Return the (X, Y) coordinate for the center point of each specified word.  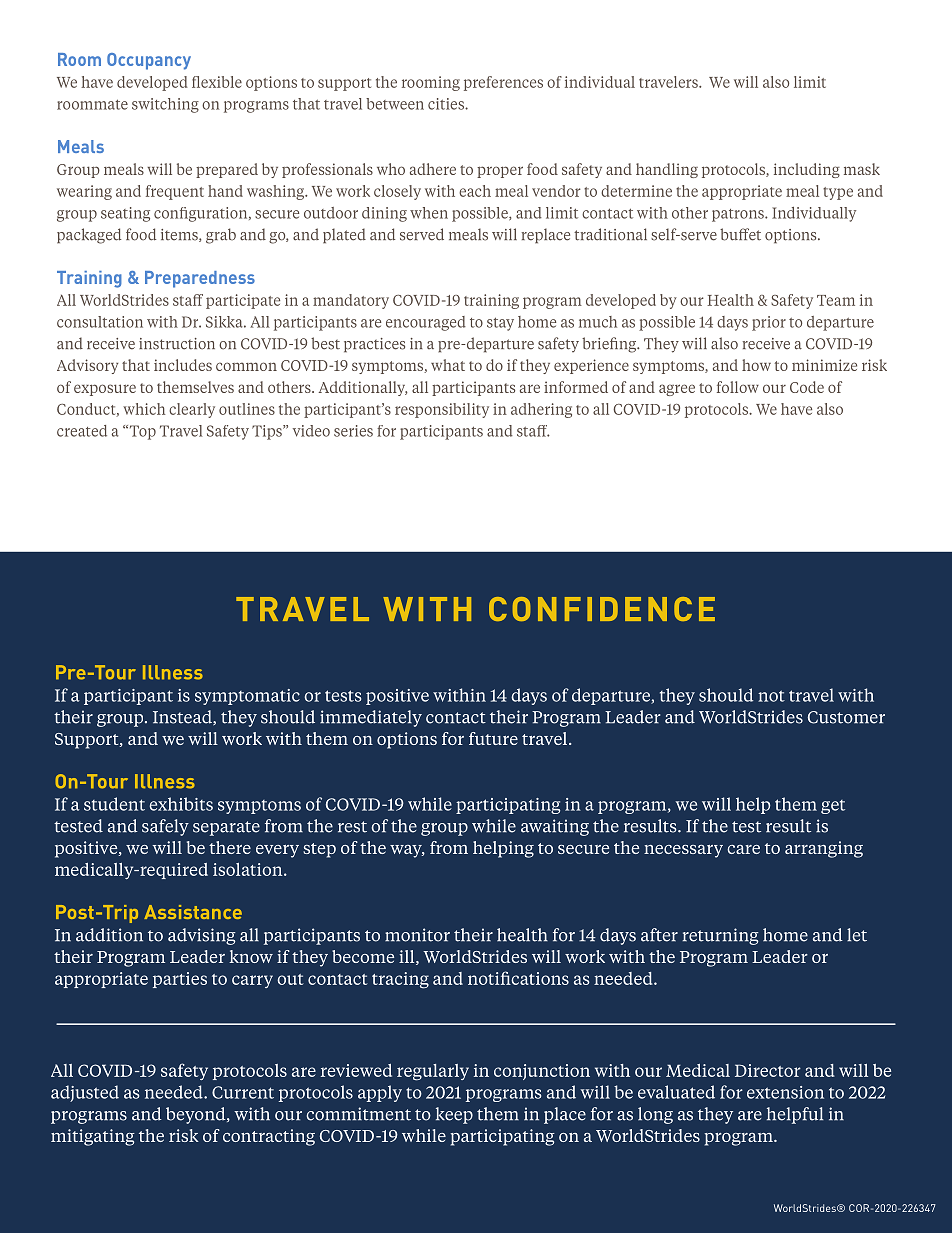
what (448, 365)
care (743, 849)
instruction (177, 344)
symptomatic (247, 697)
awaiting (555, 827)
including (807, 170)
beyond (197, 1115)
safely (165, 827)
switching (165, 105)
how (756, 365)
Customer (846, 717)
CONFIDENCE (602, 609)
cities (447, 104)
